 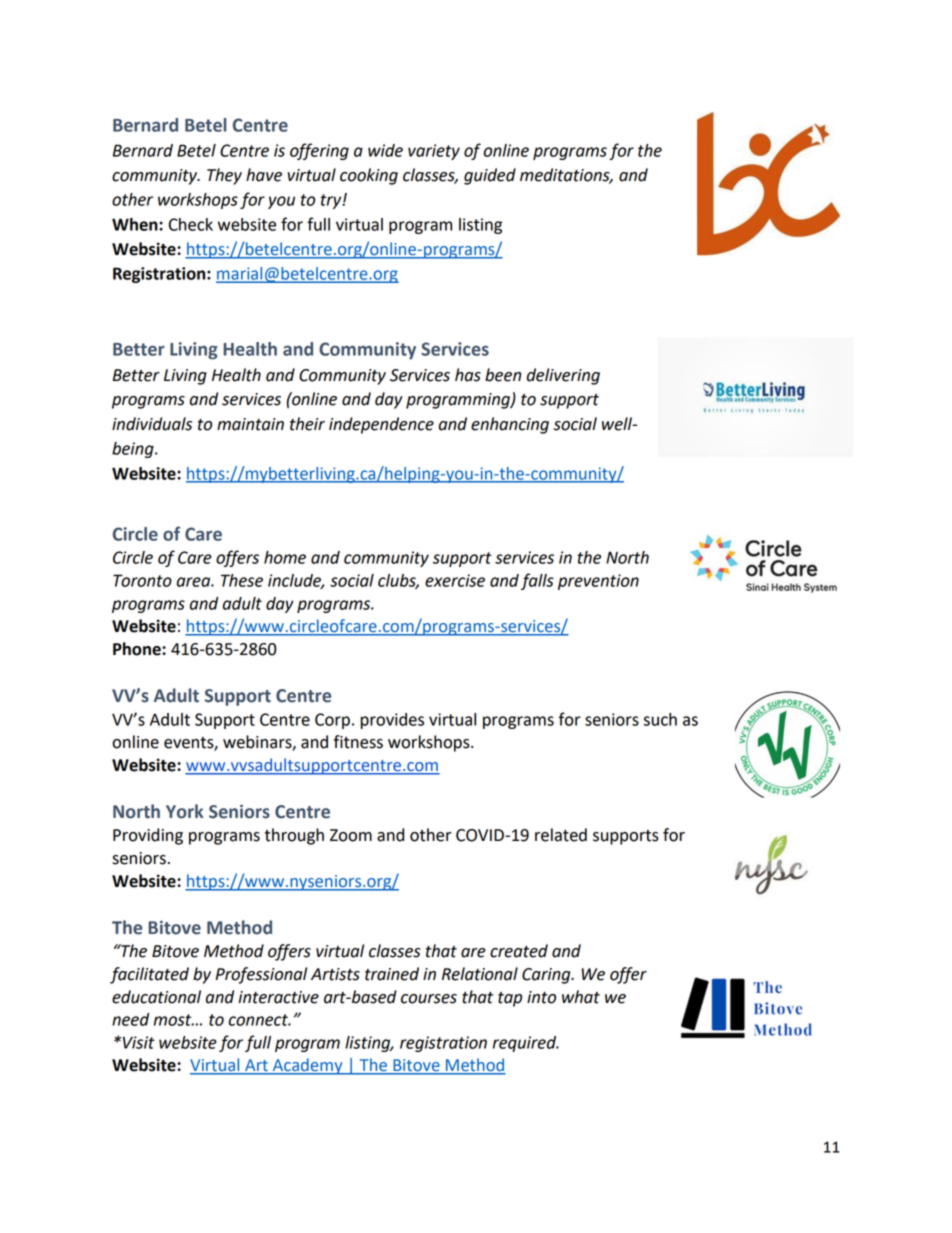 I want to click on independence, so click(x=381, y=425).
